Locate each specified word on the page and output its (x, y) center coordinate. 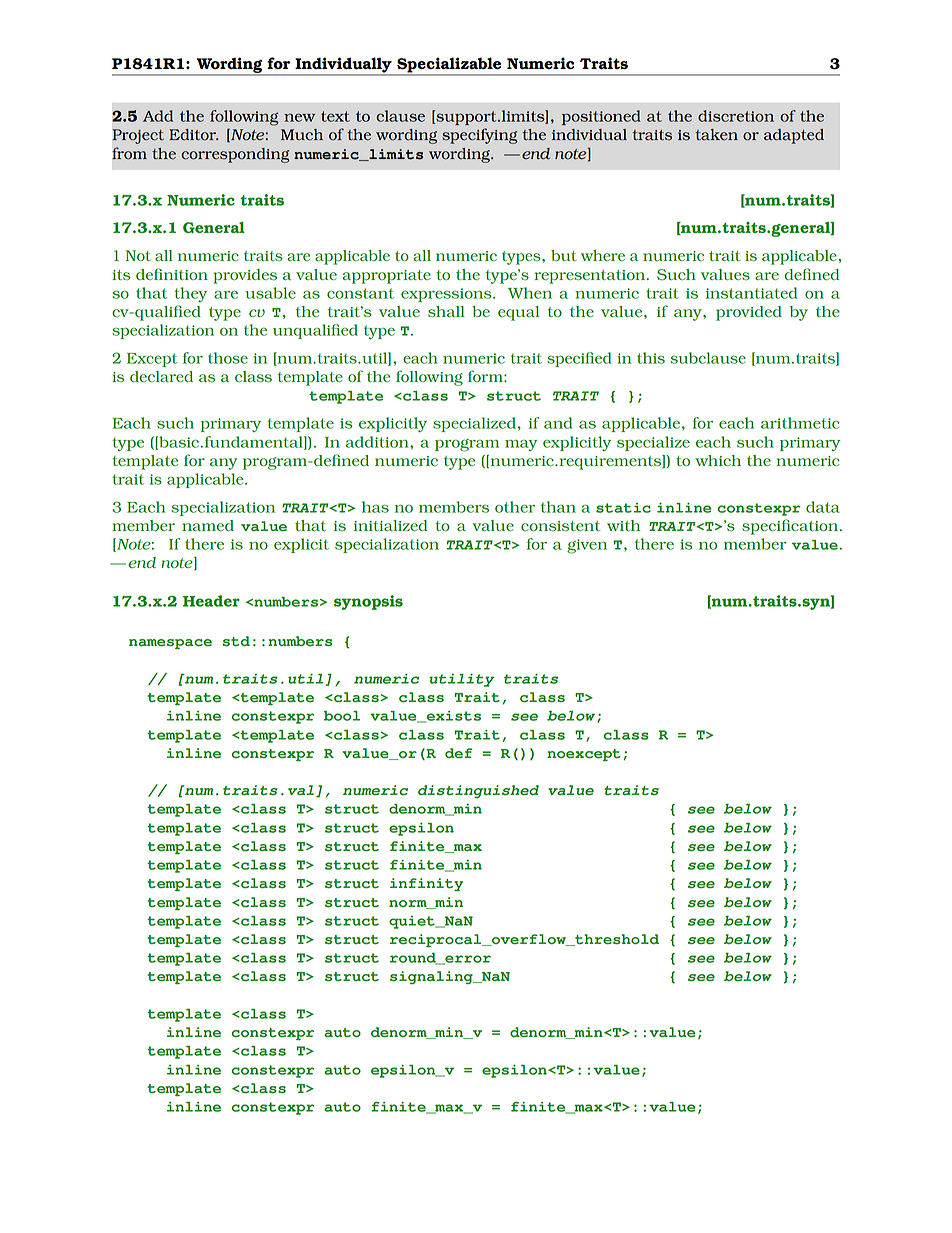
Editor (193, 135)
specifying (480, 136)
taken (716, 134)
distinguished (478, 791)
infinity (426, 884)
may (521, 445)
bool (342, 716)
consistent (560, 526)
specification (791, 527)
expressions (447, 295)
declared (161, 376)
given (587, 546)
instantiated (751, 293)
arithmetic (800, 423)
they (190, 294)
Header (211, 601)
